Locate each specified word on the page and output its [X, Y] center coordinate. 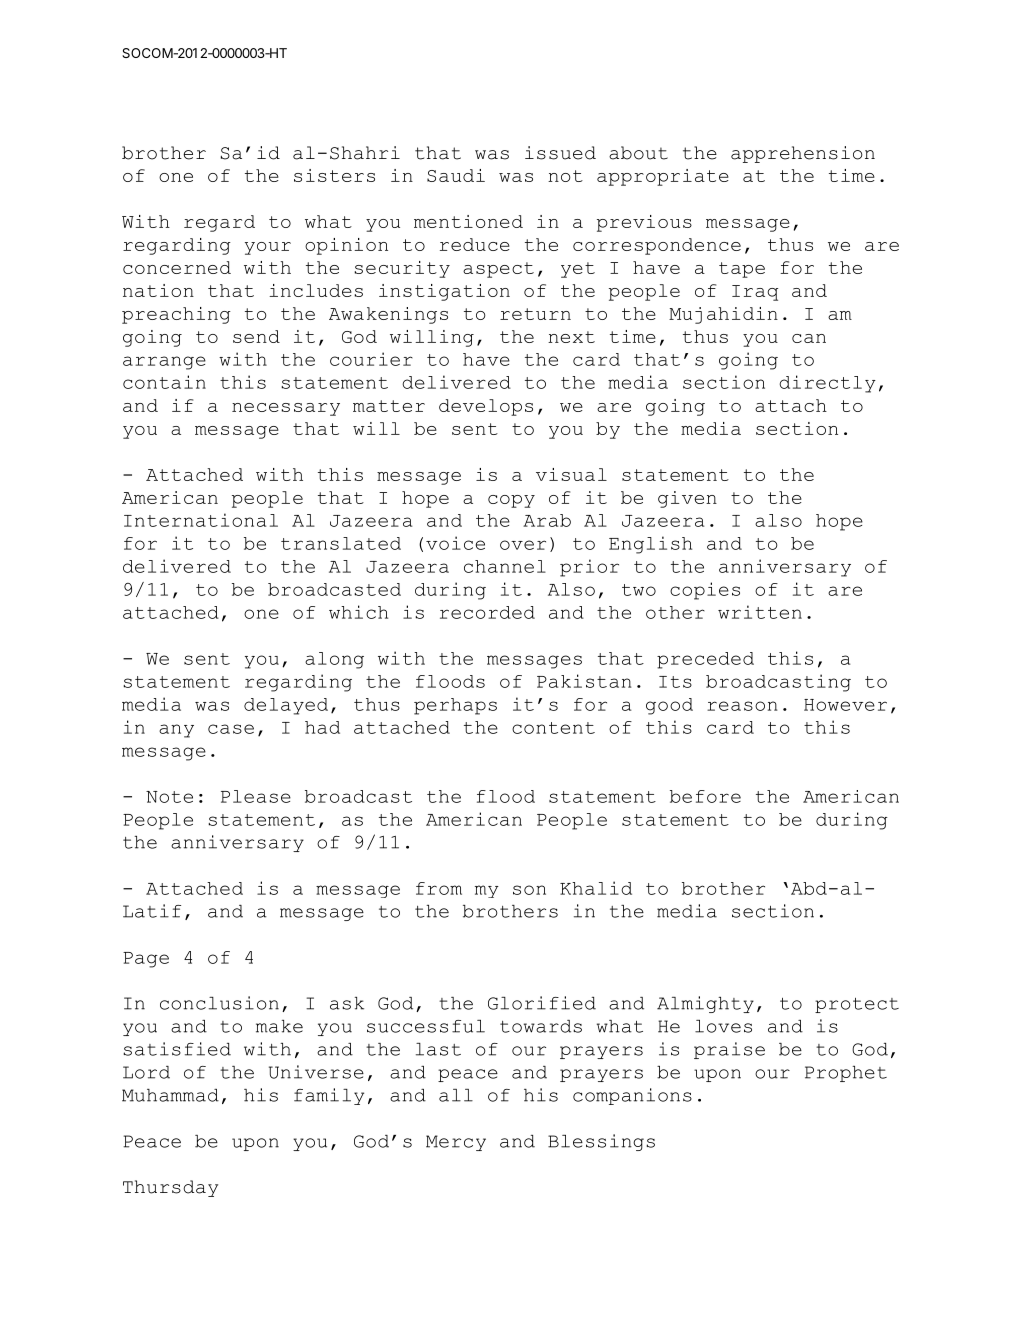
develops [486, 407]
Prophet [846, 1074]
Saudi [456, 175]
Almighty [705, 1004]
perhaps [455, 706]
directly [827, 384]
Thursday [170, 1188]
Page [146, 960]
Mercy [456, 1143]
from [439, 888]
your [268, 248]
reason [742, 706]
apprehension [803, 154]
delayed [286, 706]
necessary [286, 409]
